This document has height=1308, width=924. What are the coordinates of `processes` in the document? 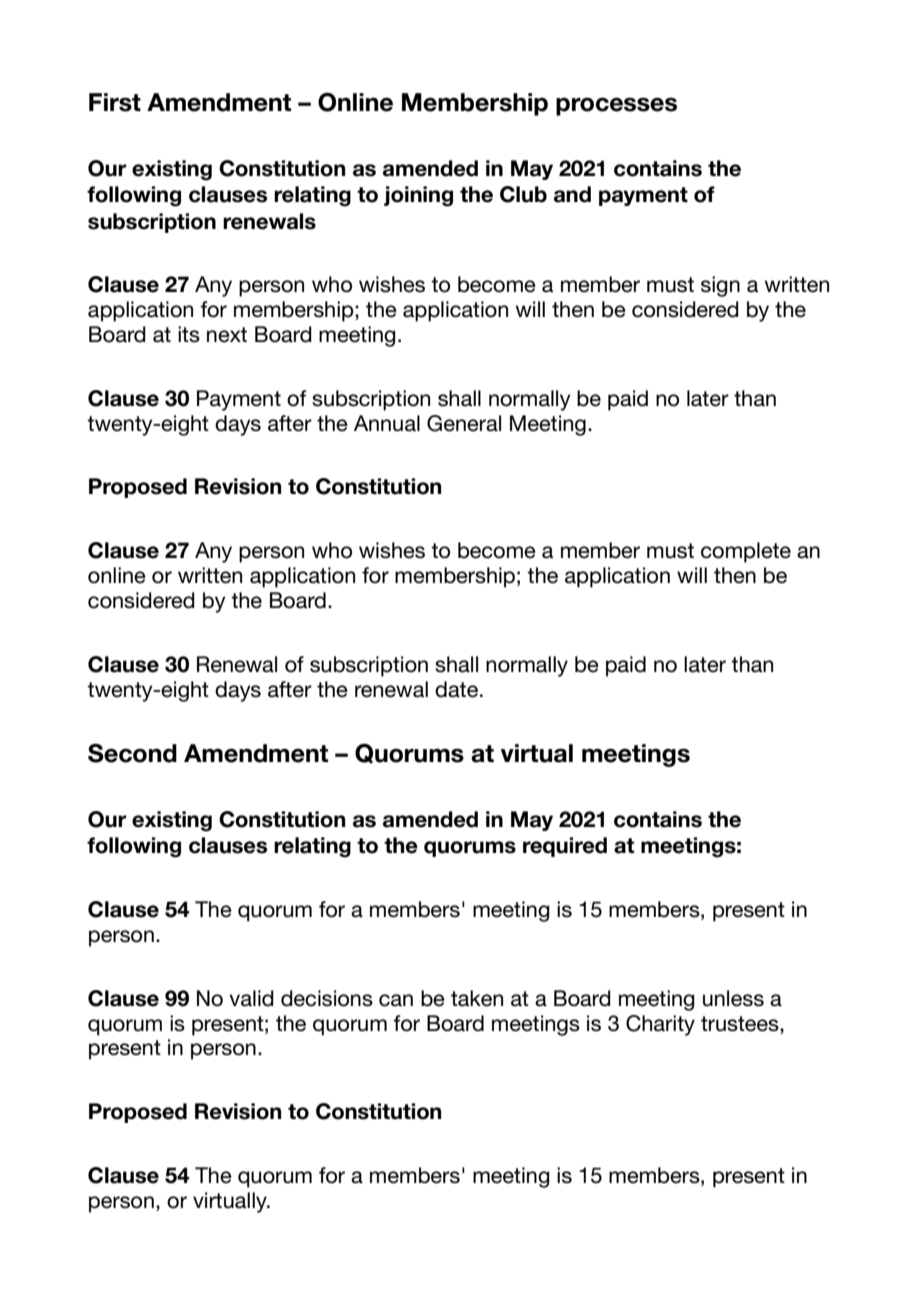 It's located at (616, 106).
